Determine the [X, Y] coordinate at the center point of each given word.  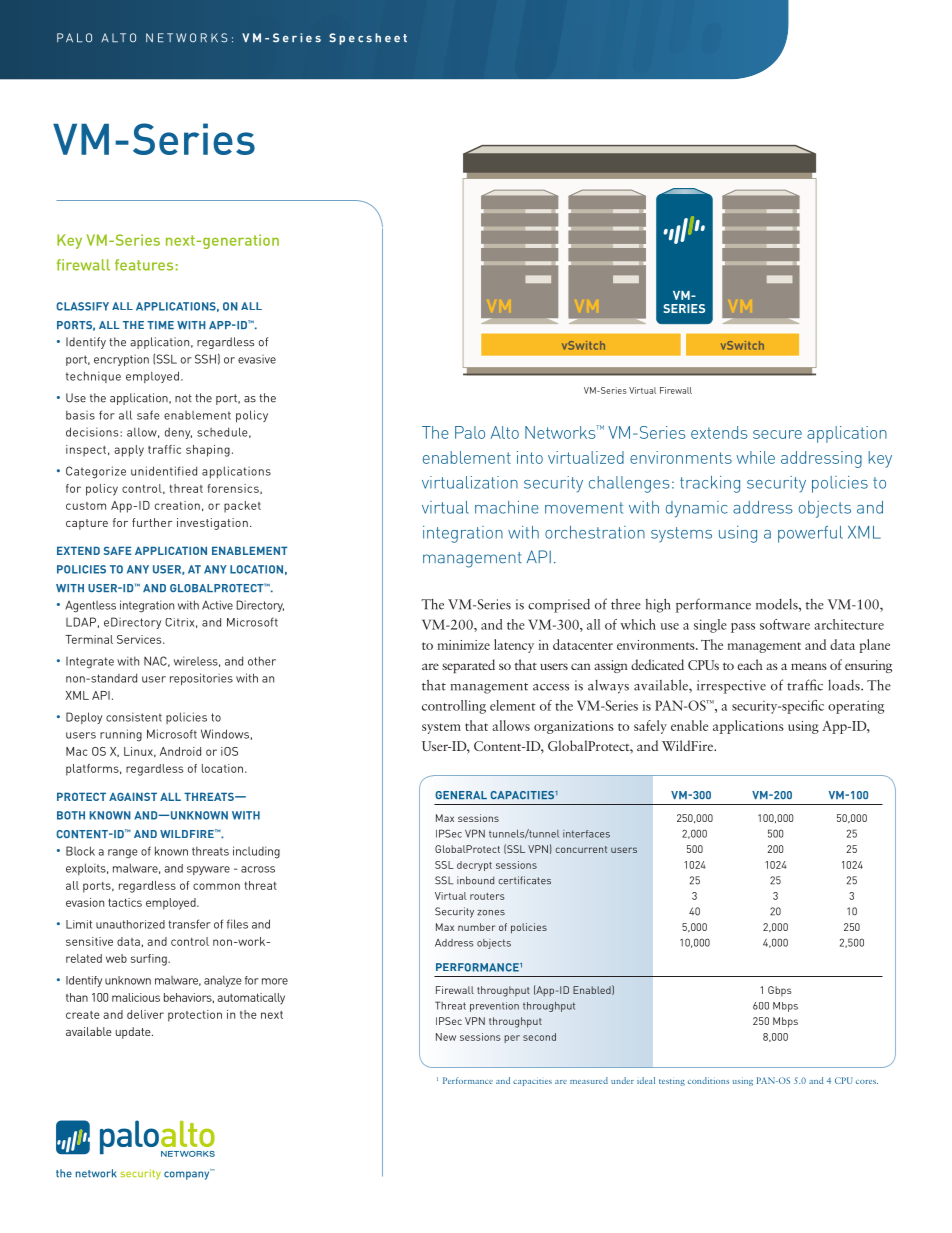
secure [777, 434]
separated [468, 666]
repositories [201, 679]
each [750, 664]
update [134, 1033]
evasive [257, 359]
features [144, 265]
